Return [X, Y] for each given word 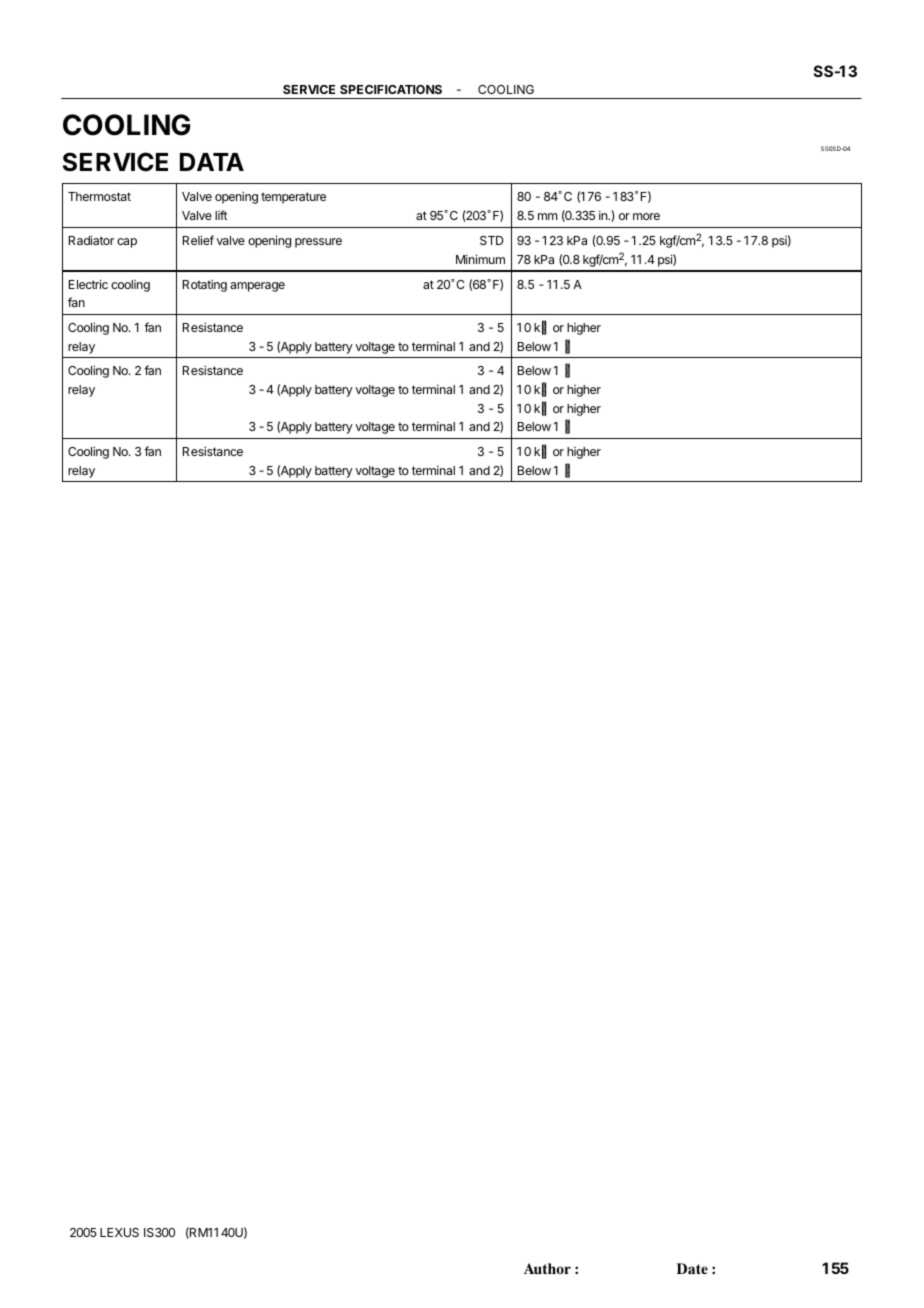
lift [221, 215]
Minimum [480, 259]
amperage [257, 287]
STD [492, 240]
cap [127, 243]
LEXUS [119, 1232]
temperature [293, 198]
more [646, 216]
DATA [212, 162]
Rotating [205, 285]
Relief [198, 240]
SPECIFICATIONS [391, 89]
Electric [88, 284]
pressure [318, 243]
